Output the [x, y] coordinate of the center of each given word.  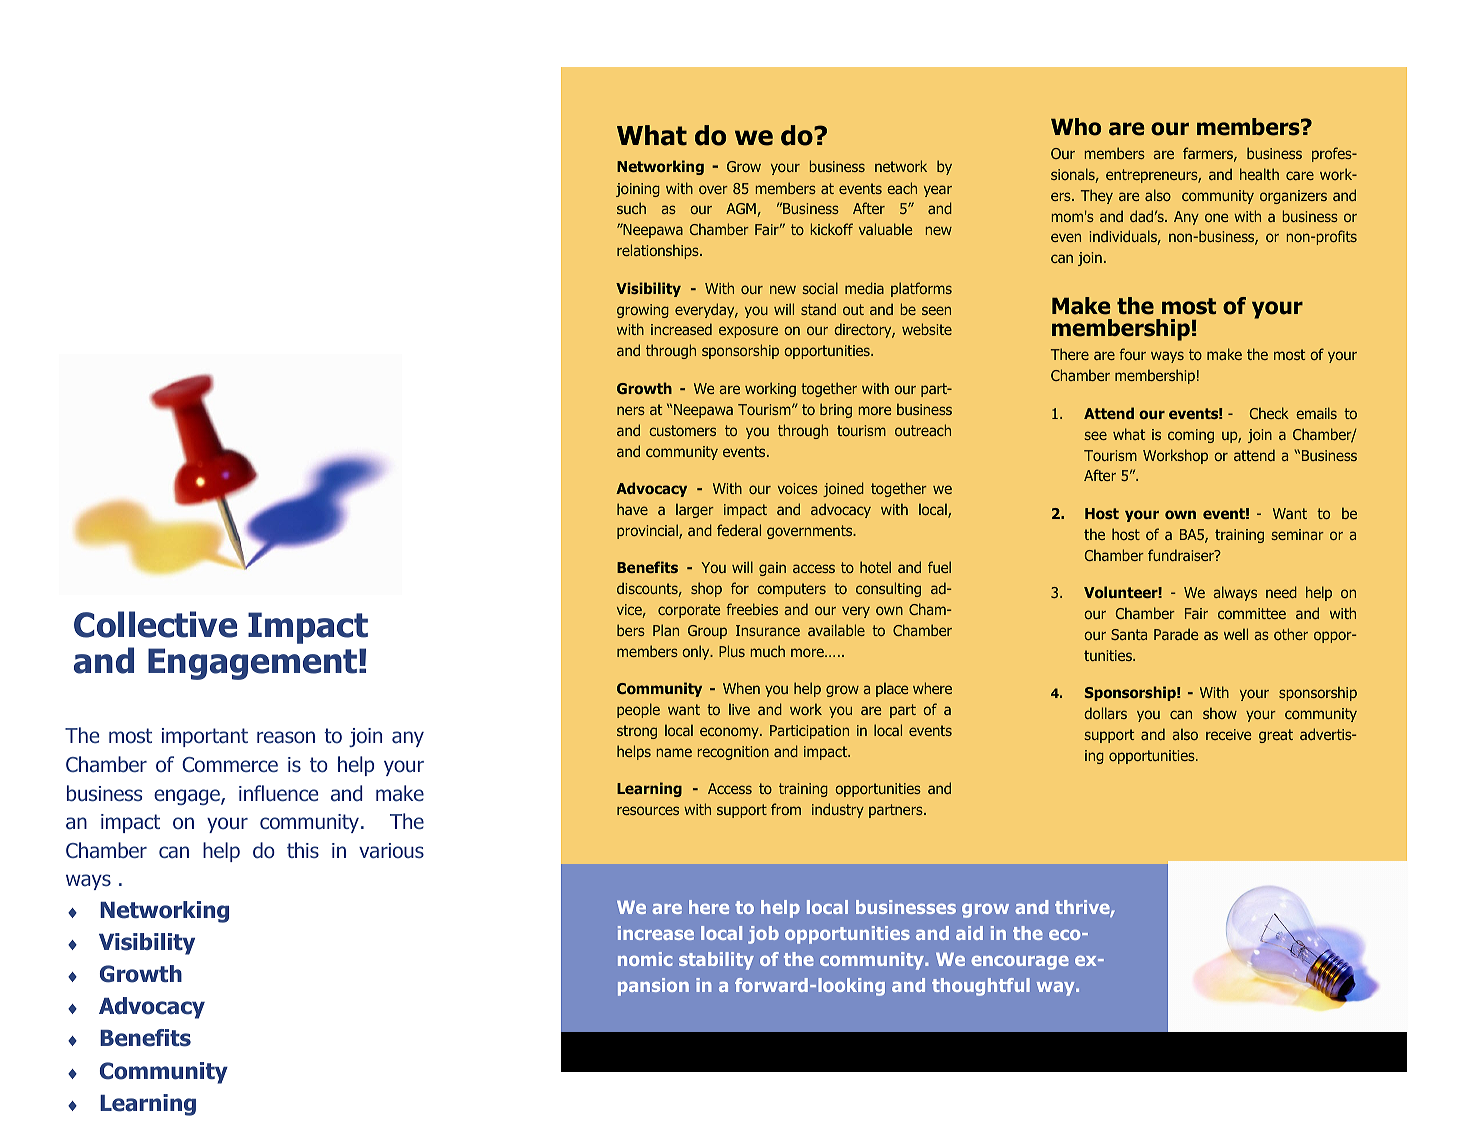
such [631, 208]
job [763, 935]
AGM [741, 208]
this [303, 850]
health [1259, 174]
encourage [1020, 963]
